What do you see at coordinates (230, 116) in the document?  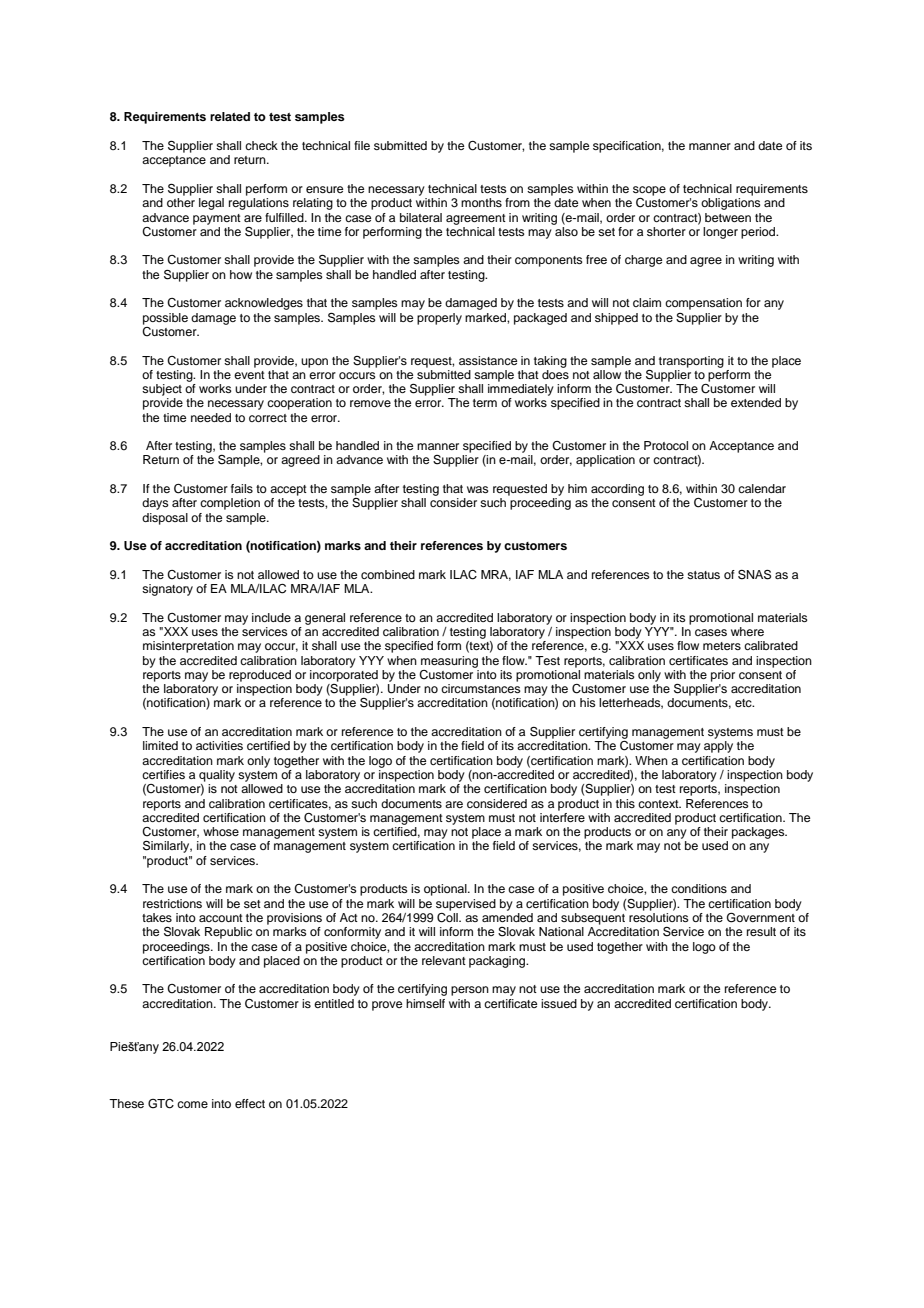 I see `related` at bounding box center [230, 116].
